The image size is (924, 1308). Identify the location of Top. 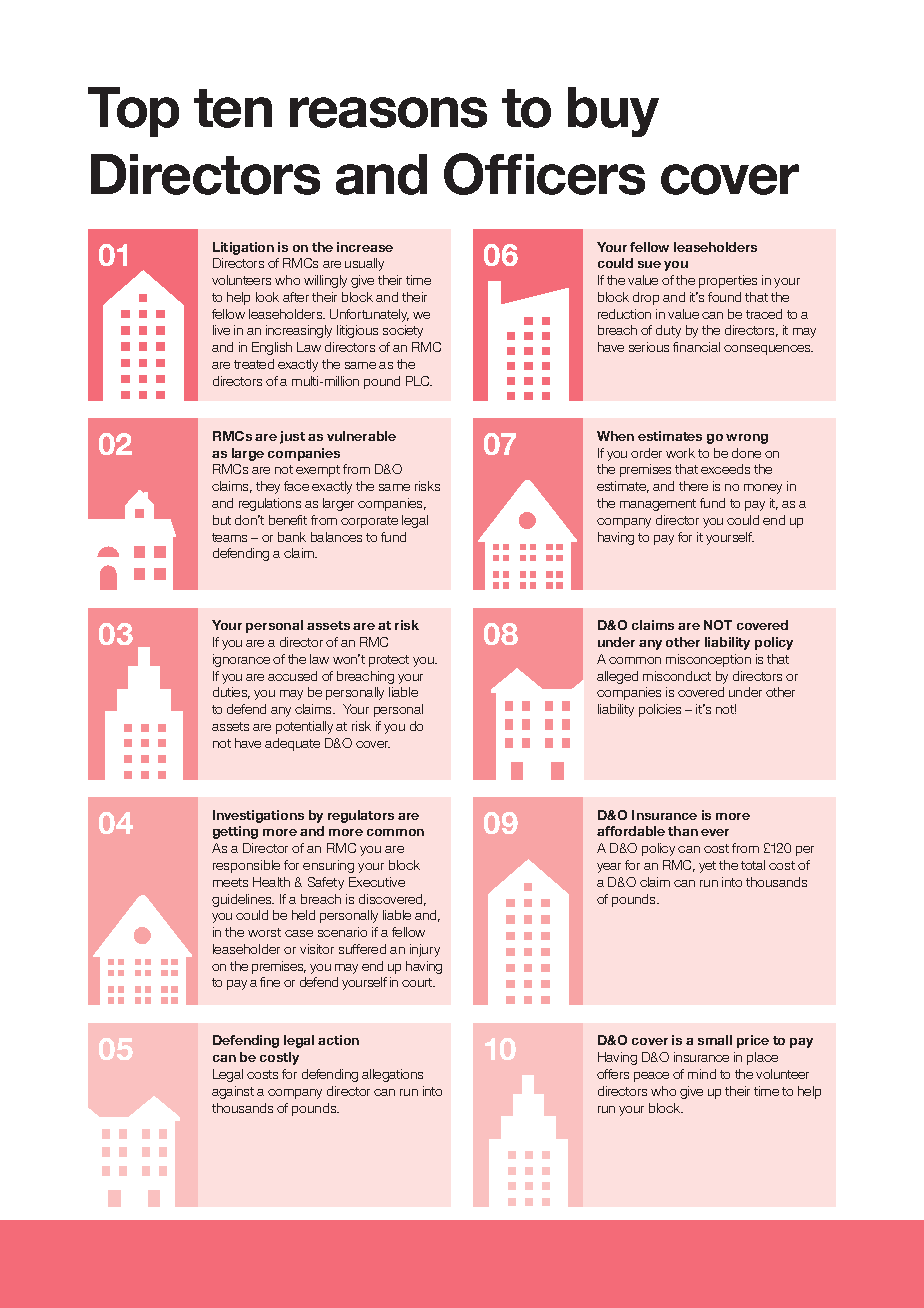
(133, 112).
